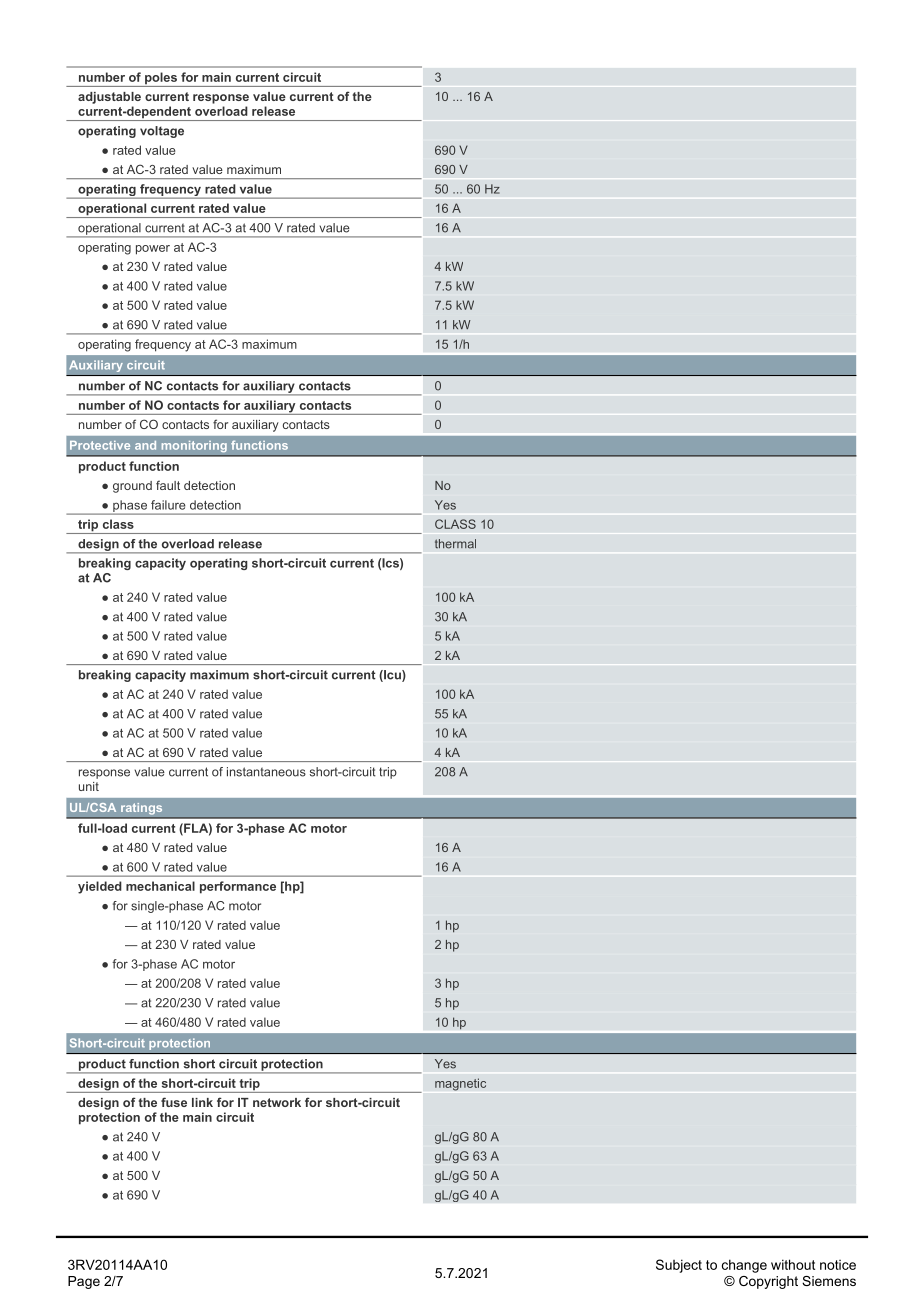 This page has width=924, height=1308. What do you see at coordinates (266, 772) in the page?
I see `instantaneous` at bounding box center [266, 772].
